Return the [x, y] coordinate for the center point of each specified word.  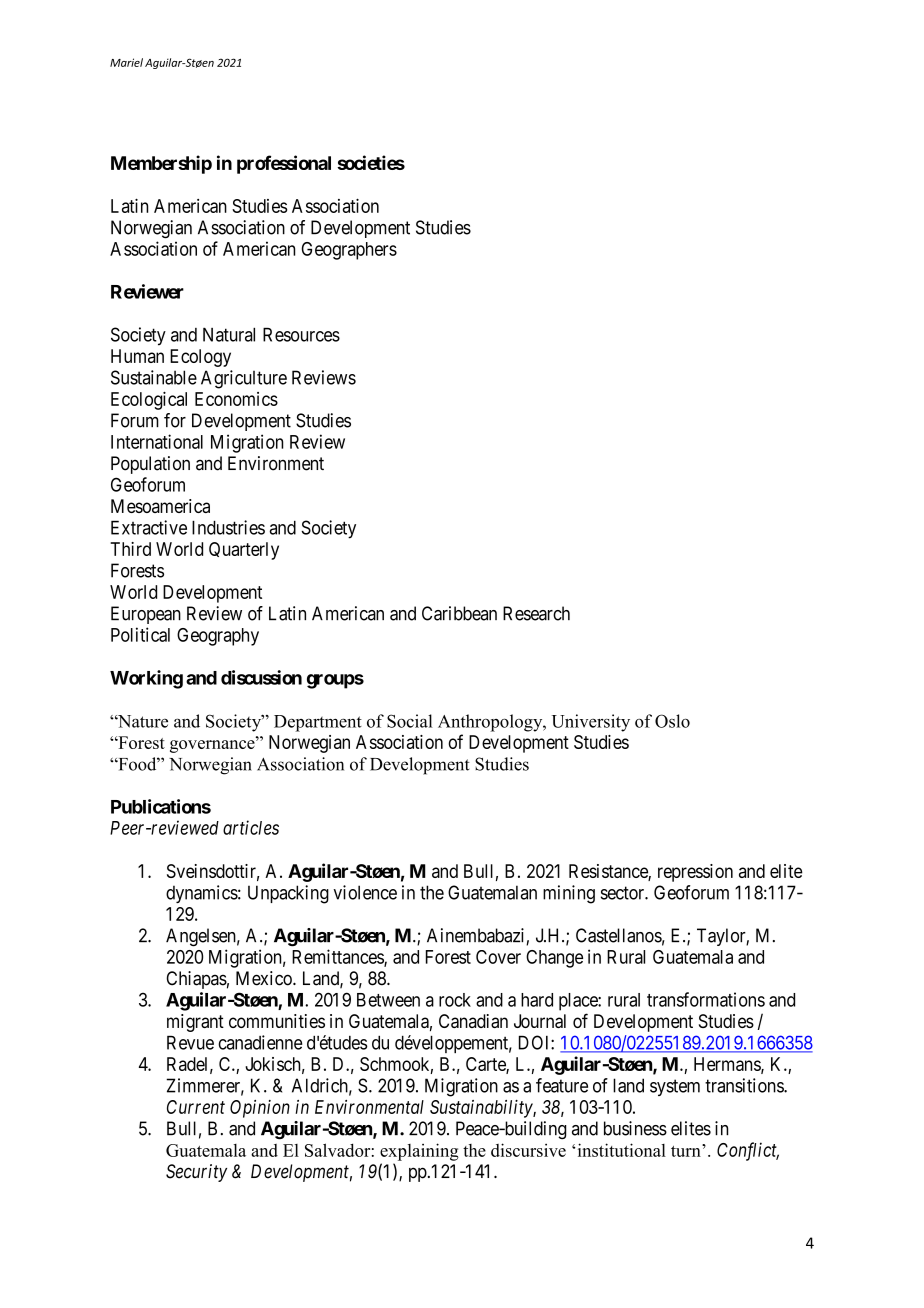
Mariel [126, 62]
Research [536, 613]
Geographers [349, 251]
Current [196, 1107]
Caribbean [459, 613]
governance [213, 746]
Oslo [672, 721]
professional [284, 164]
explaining [419, 1152]
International [157, 441]
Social [410, 721]
